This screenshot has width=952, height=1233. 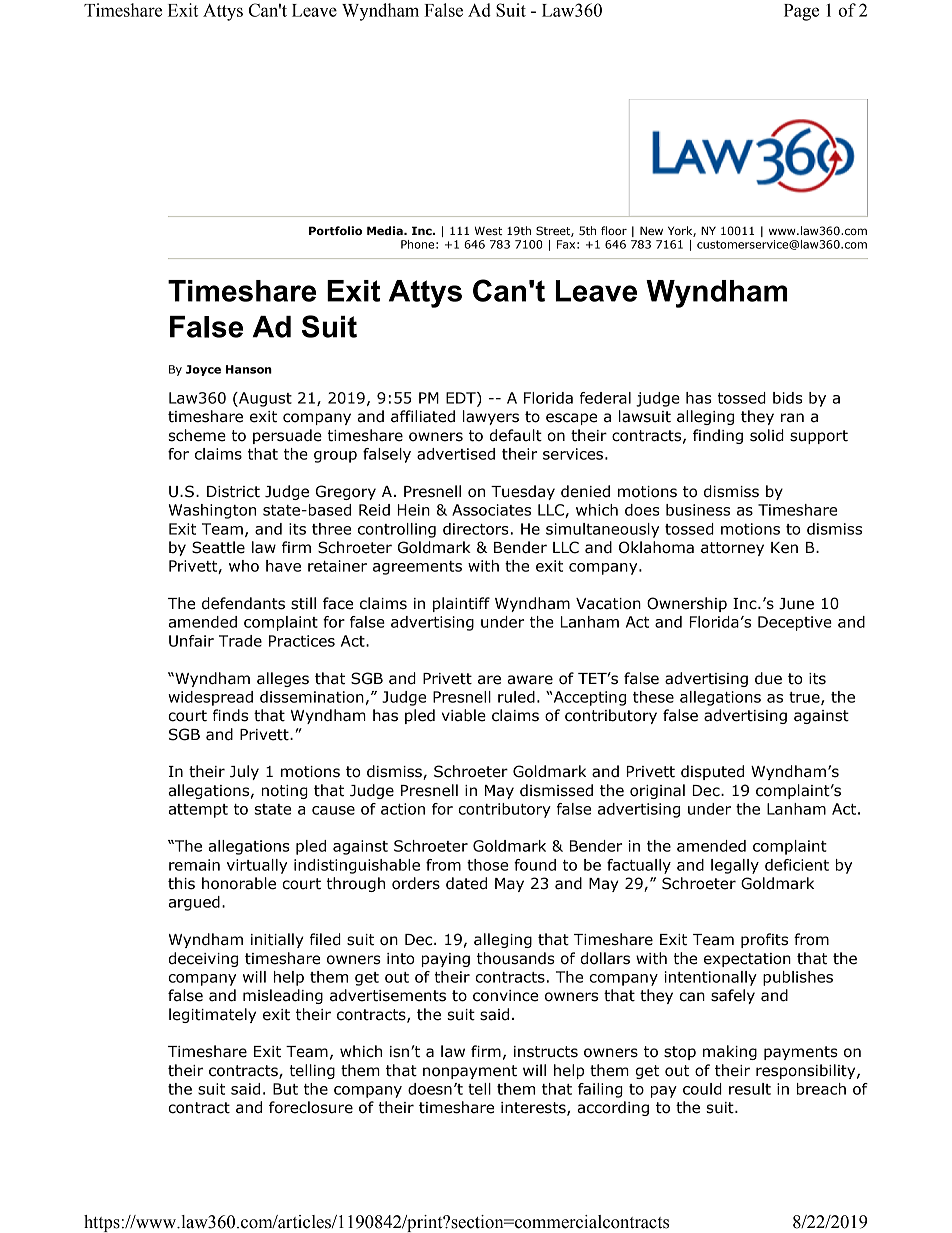 What do you see at coordinates (470, 1072) in the screenshot?
I see `nonpayment` at bounding box center [470, 1072].
